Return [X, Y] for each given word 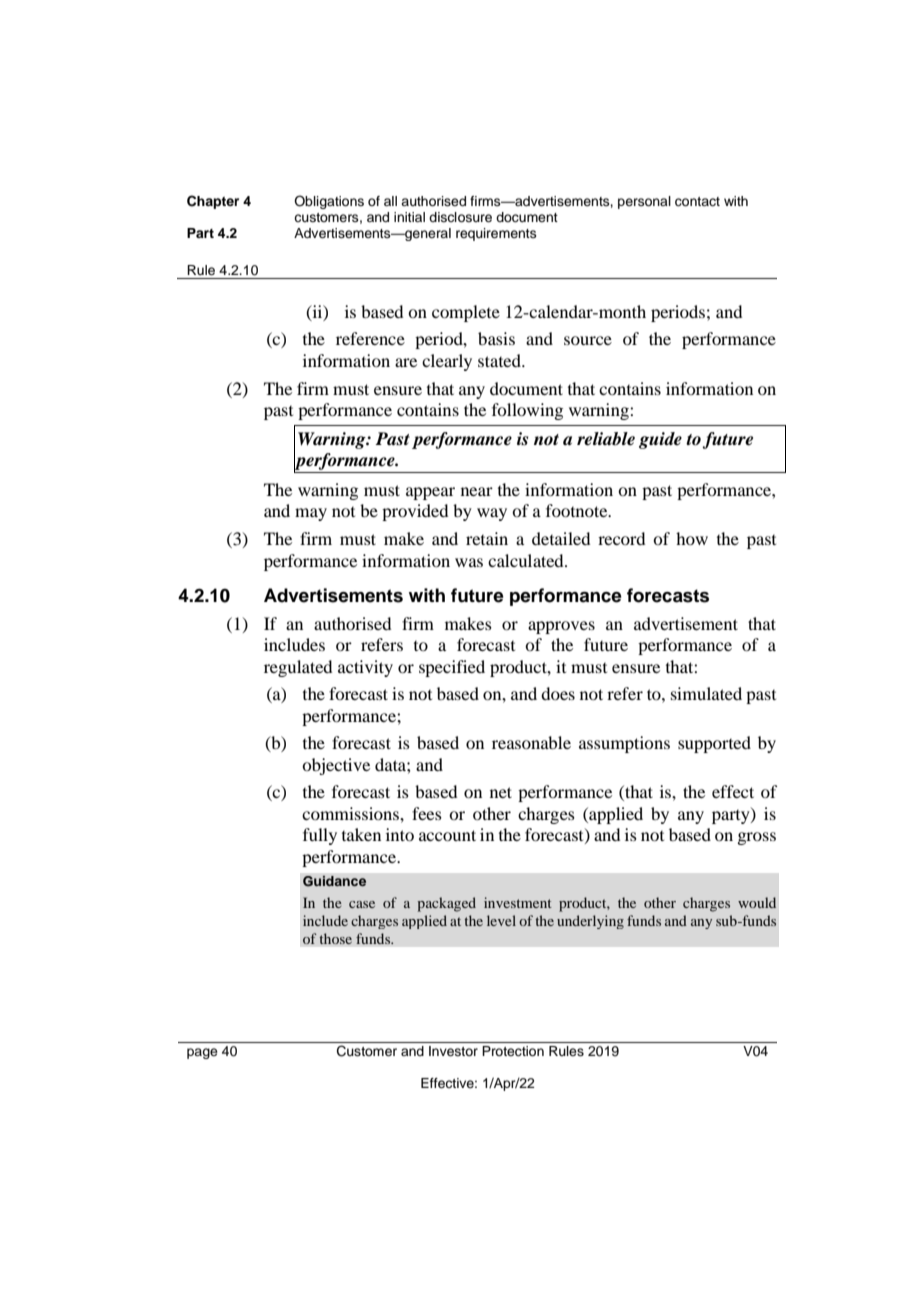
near [477, 491]
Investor [453, 1051]
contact [697, 202]
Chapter [213, 202]
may [311, 514]
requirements [496, 234]
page [202, 1053]
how [692, 538]
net [501, 792]
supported [714, 744]
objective [336, 766]
